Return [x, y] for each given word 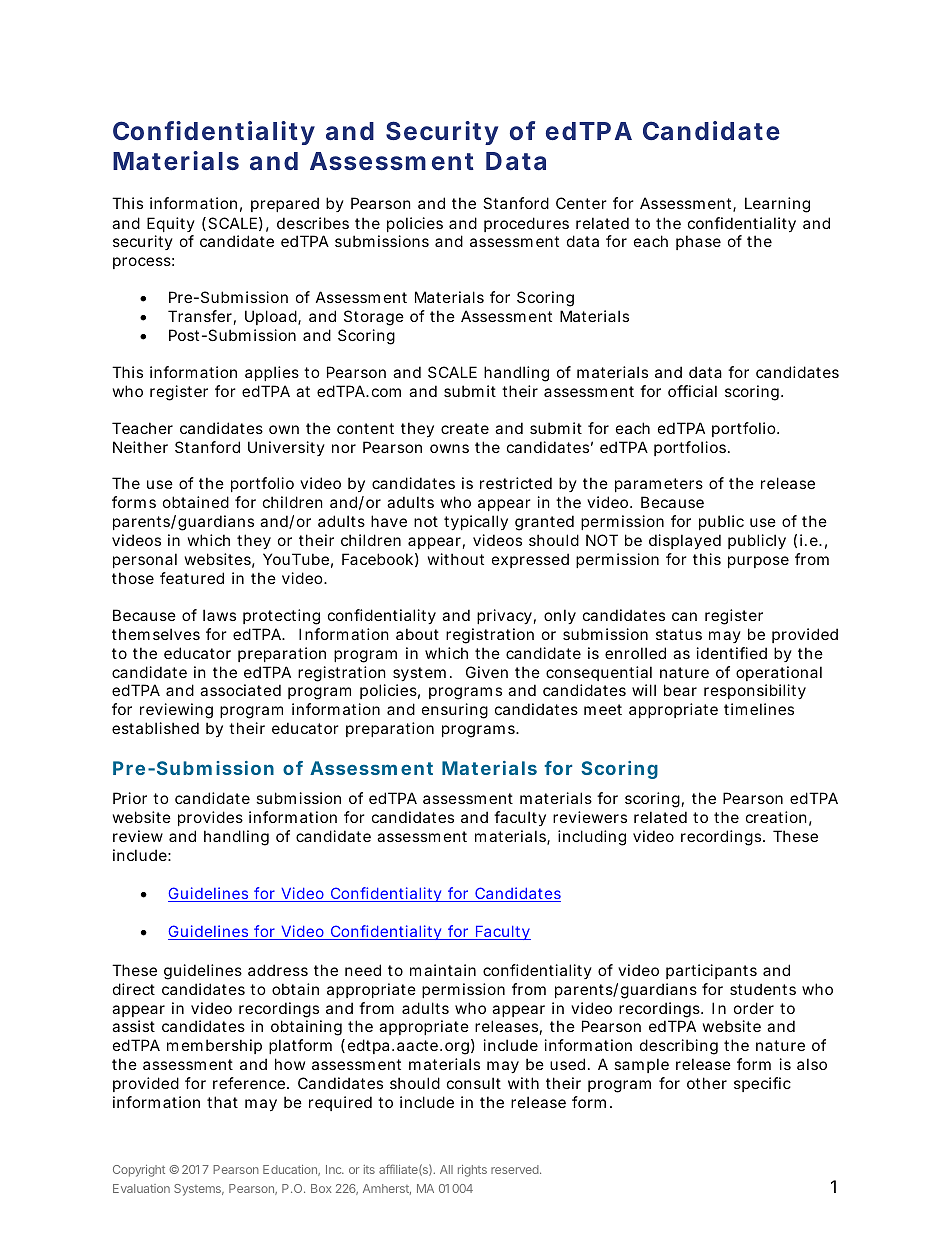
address [278, 970]
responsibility [755, 691]
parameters [659, 485]
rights [472, 1171]
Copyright [139, 1171]
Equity [171, 224]
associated [240, 690]
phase [698, 242]
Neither [140, 447]
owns [449, 448]
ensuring [455, 711]
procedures [526, 224]
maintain [443, 970]
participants [711, 971]
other [707, 1083]
